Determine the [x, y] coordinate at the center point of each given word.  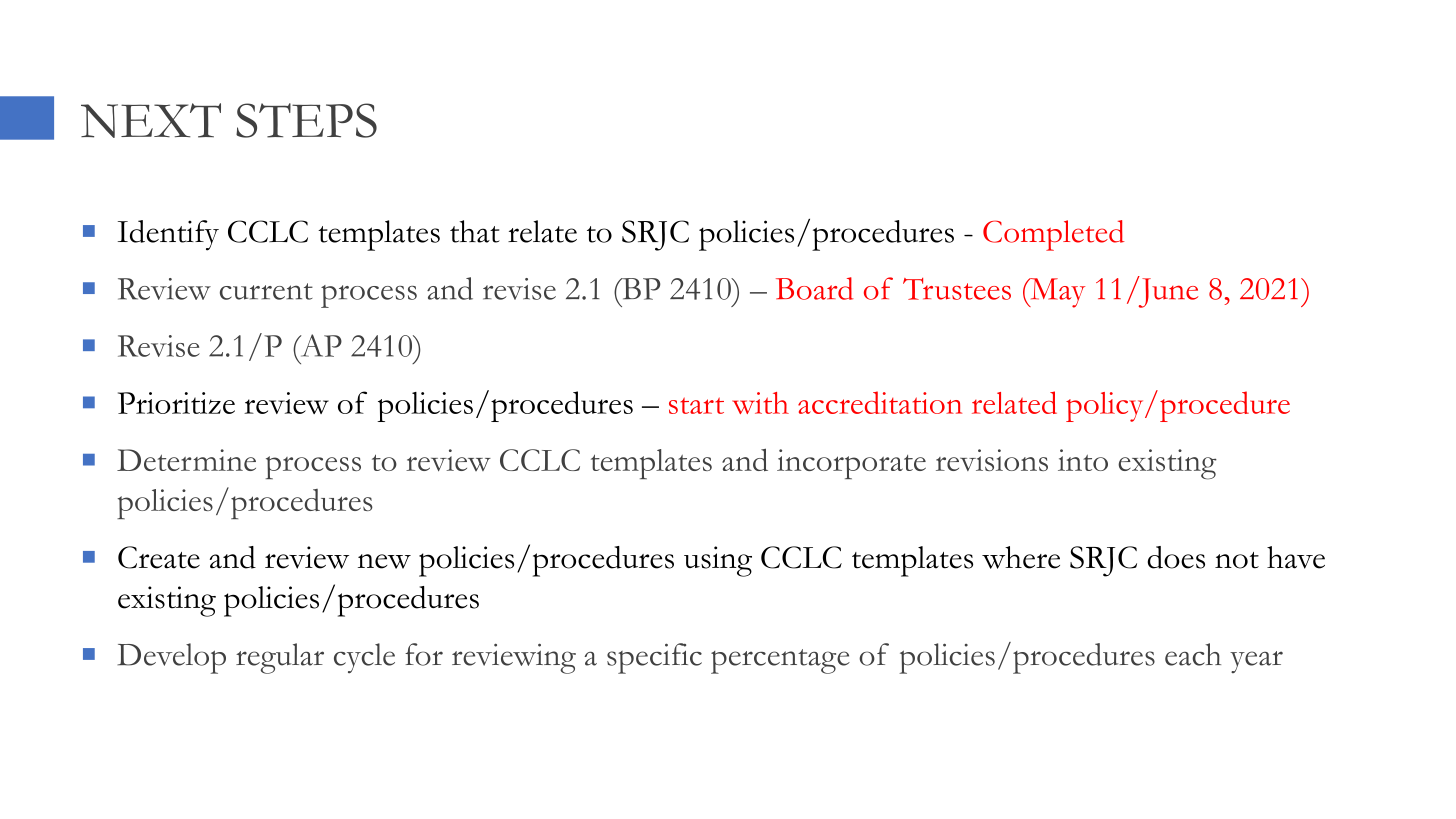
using [718, 561]
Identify [168, 235]
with [760, 403]
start [696, 405]
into [1083, 460]
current [266, 291]
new [384, 561]
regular [280, 658]
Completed [1054, 235]
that [475, 231]
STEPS [306, 120]
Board [814, 288]
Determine [186, 460]
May [1056, 293]
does [1176, 557]
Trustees [957, 289]
